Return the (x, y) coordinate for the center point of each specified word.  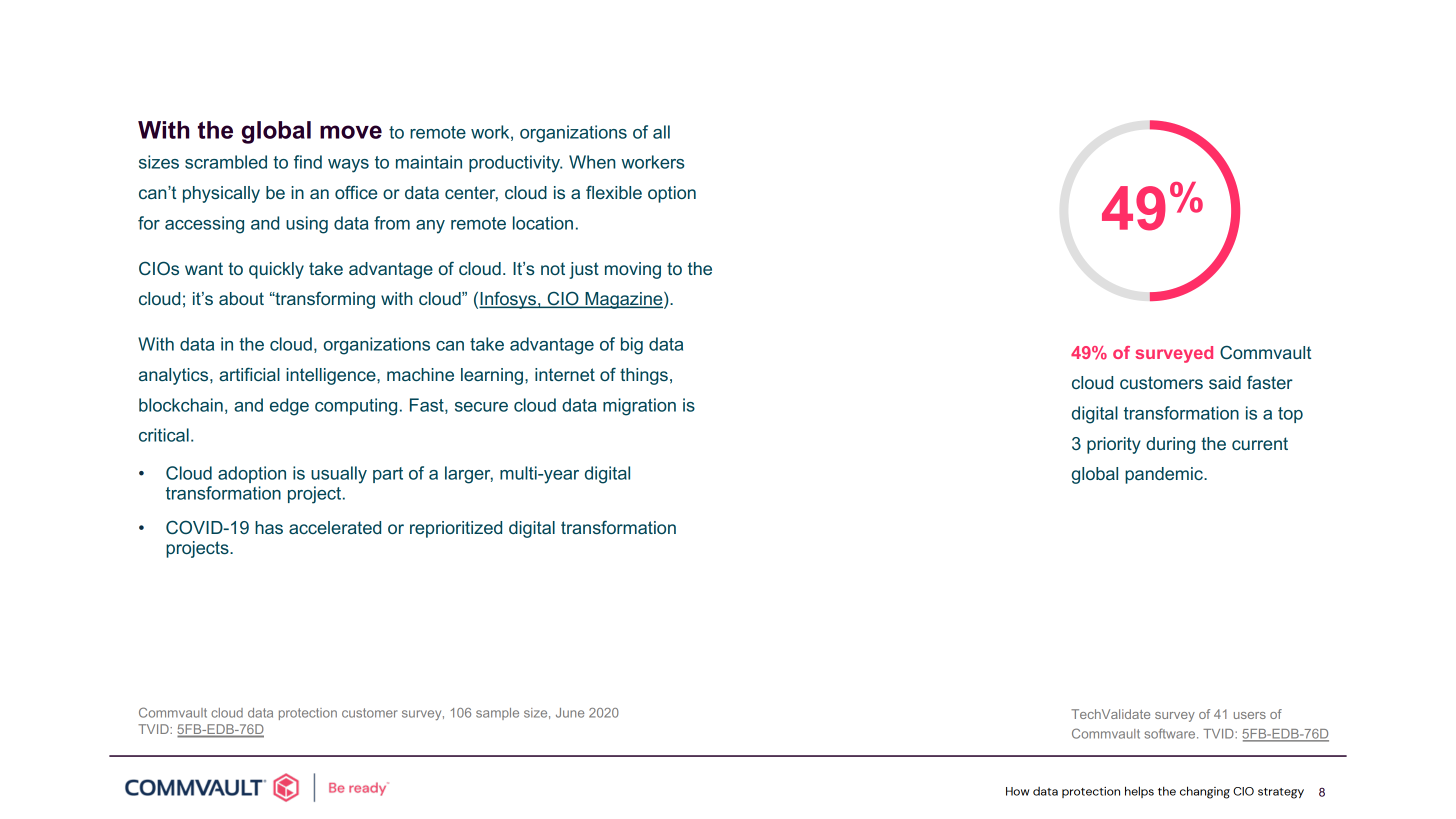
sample (497, 714)
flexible (614, 192)
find (308, 162)
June (570, 713)
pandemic (1165, 475)
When (592, 162)
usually (339, 475)
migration (639, 407)
